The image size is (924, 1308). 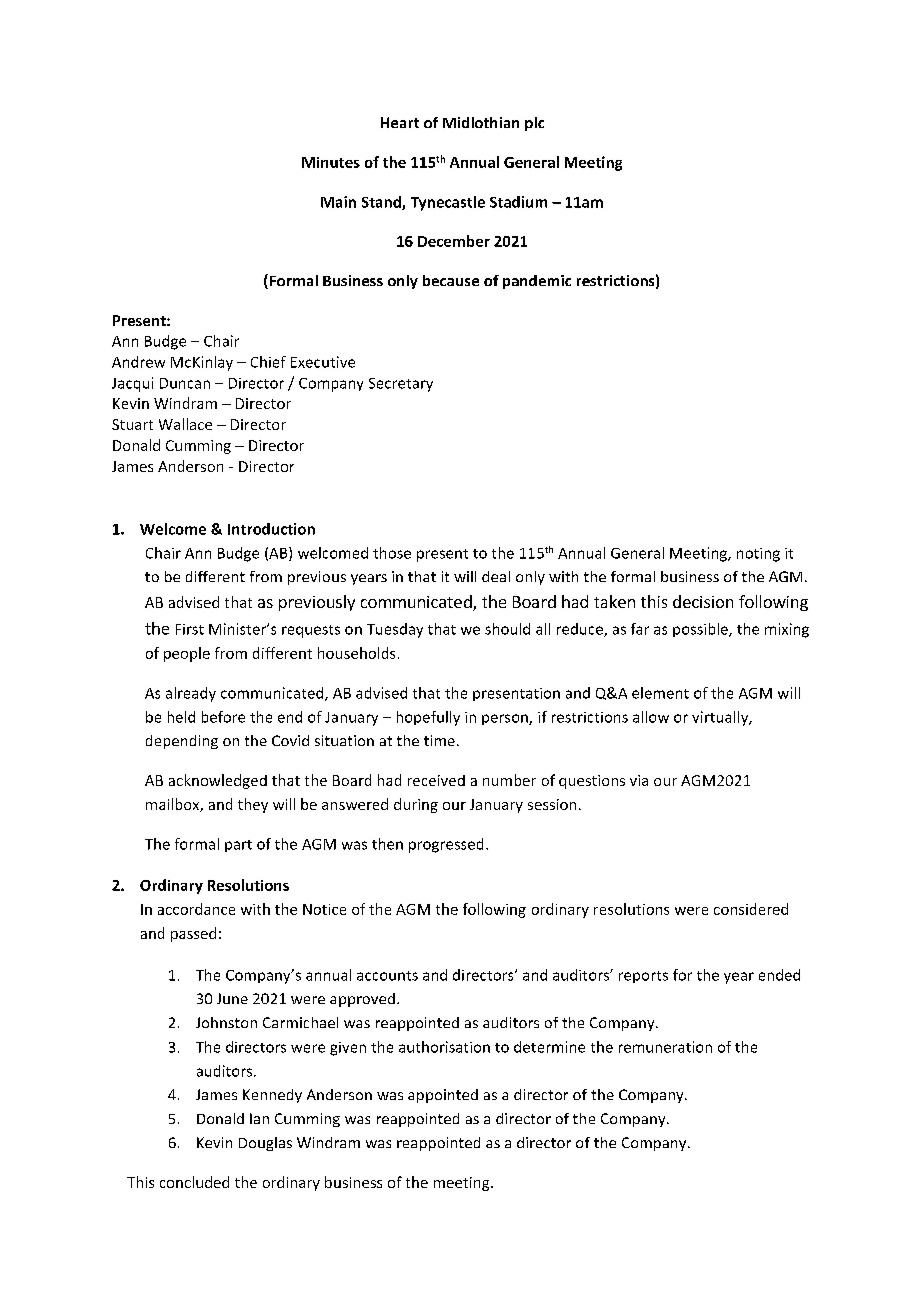 What do you see at coordinates (534, 124) in the document?
I see `plc` at bounding box center [534, 124].
